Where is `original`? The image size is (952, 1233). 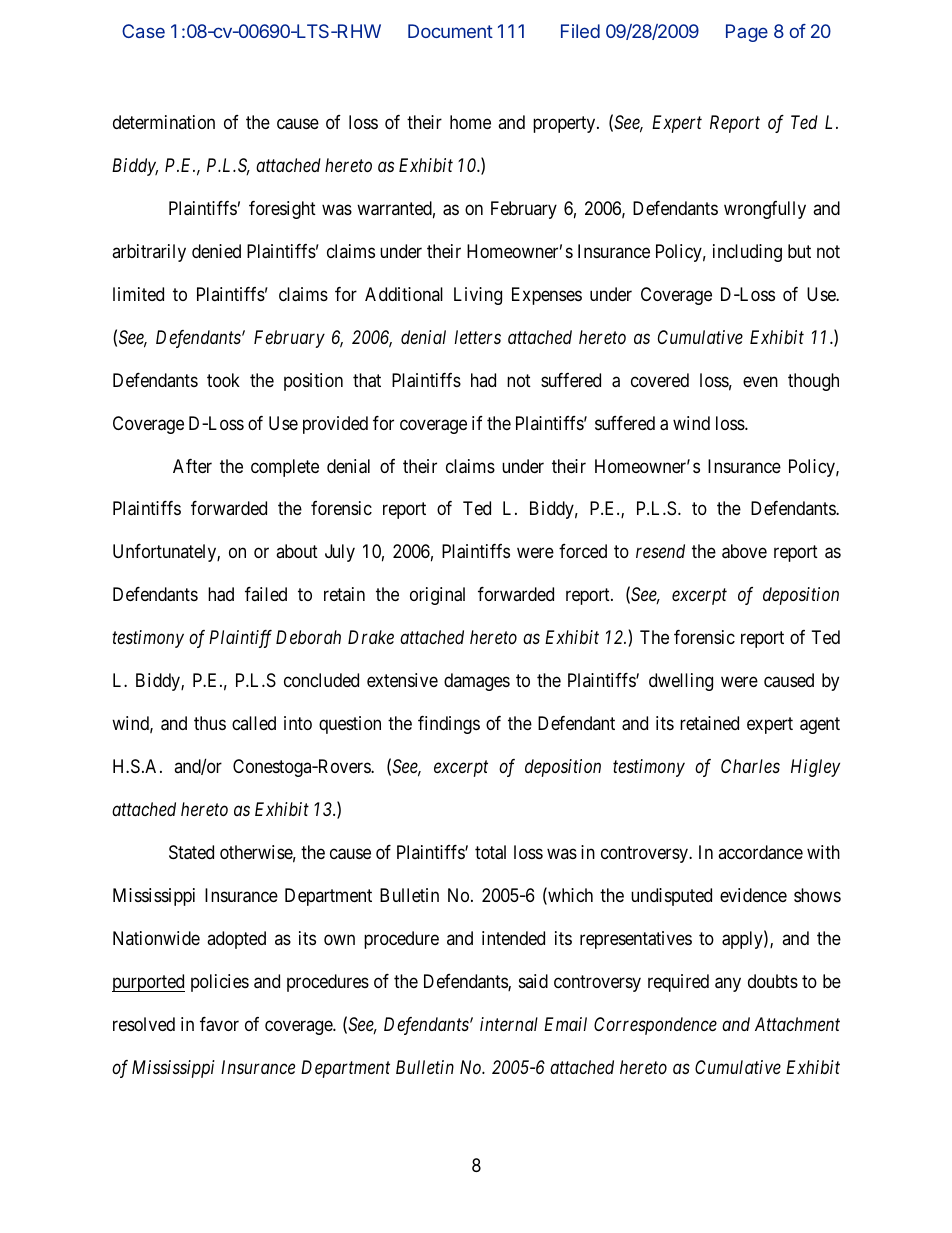
original is located at coordinates (437, 596).
